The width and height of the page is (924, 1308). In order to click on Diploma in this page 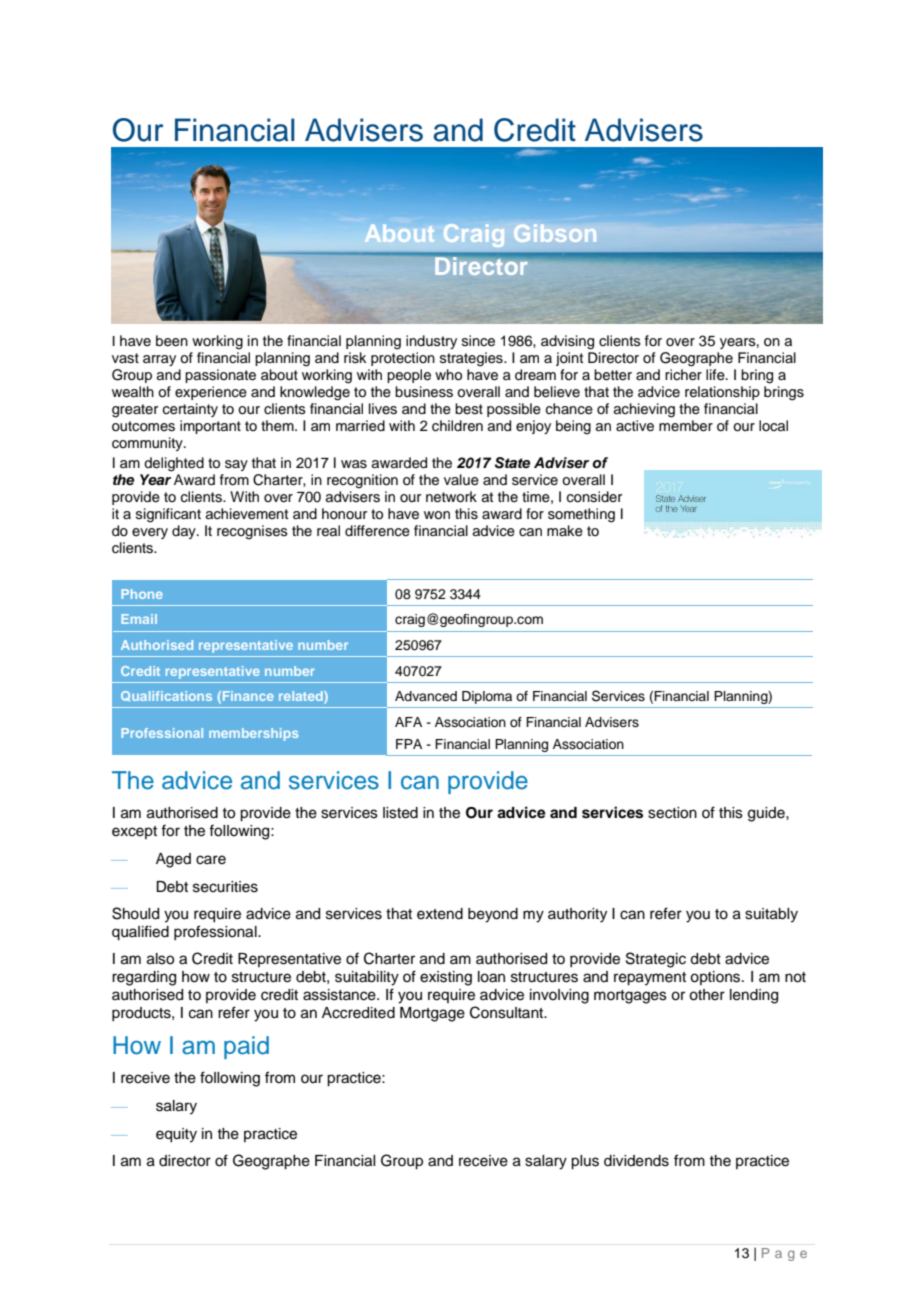, I will do `click(487, 697)`.
